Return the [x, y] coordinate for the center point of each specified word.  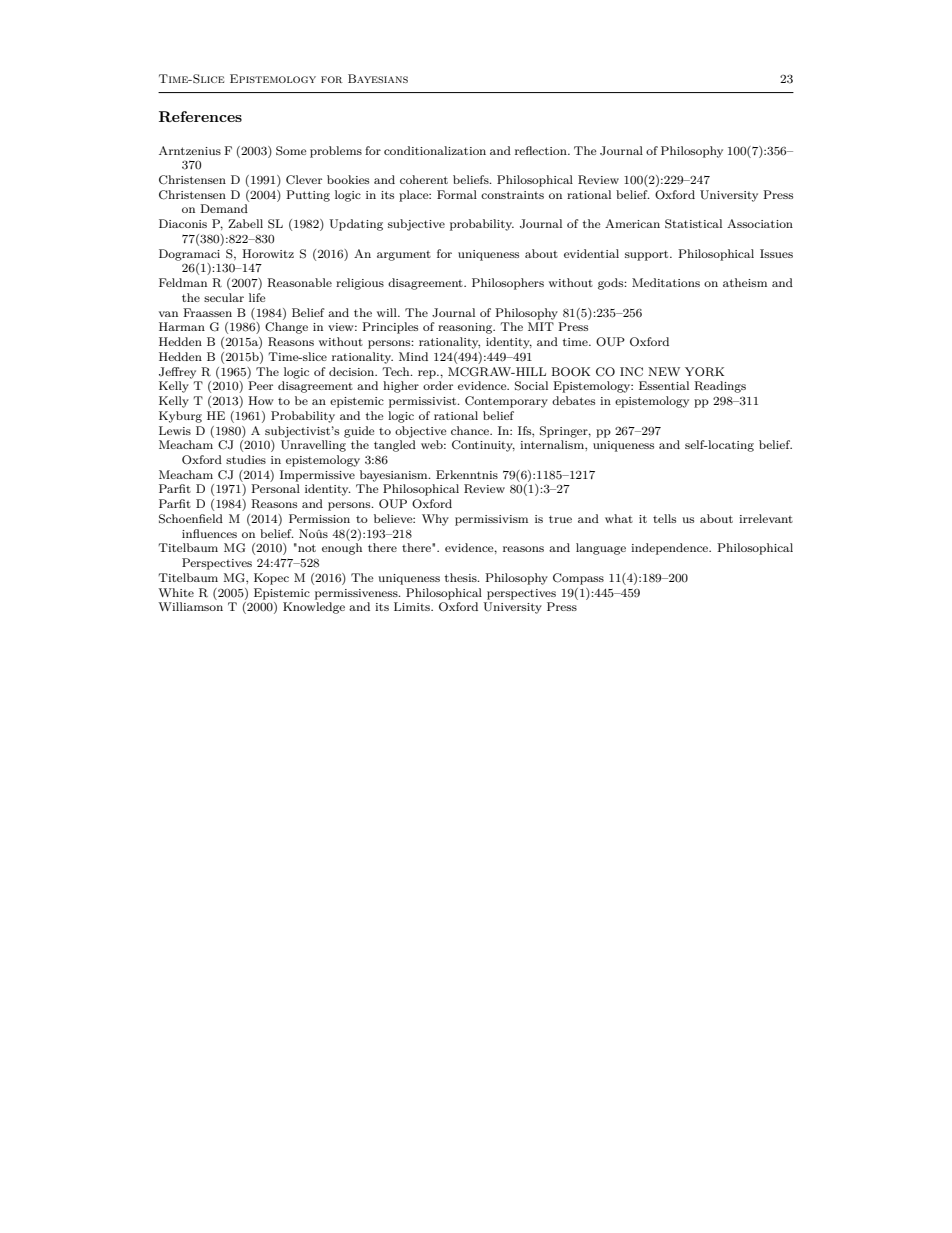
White [176, 592]
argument [404, 256]
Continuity [483, 446]
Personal [275, 488]
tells [664, 518]
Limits [413, 606]
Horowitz [268, 253]
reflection [542, 150]
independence [671, 549]
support [648, 255]
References [200, 116]
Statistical [693, 224]
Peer [260, 385]
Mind [413, 356]
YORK [704, 372]
